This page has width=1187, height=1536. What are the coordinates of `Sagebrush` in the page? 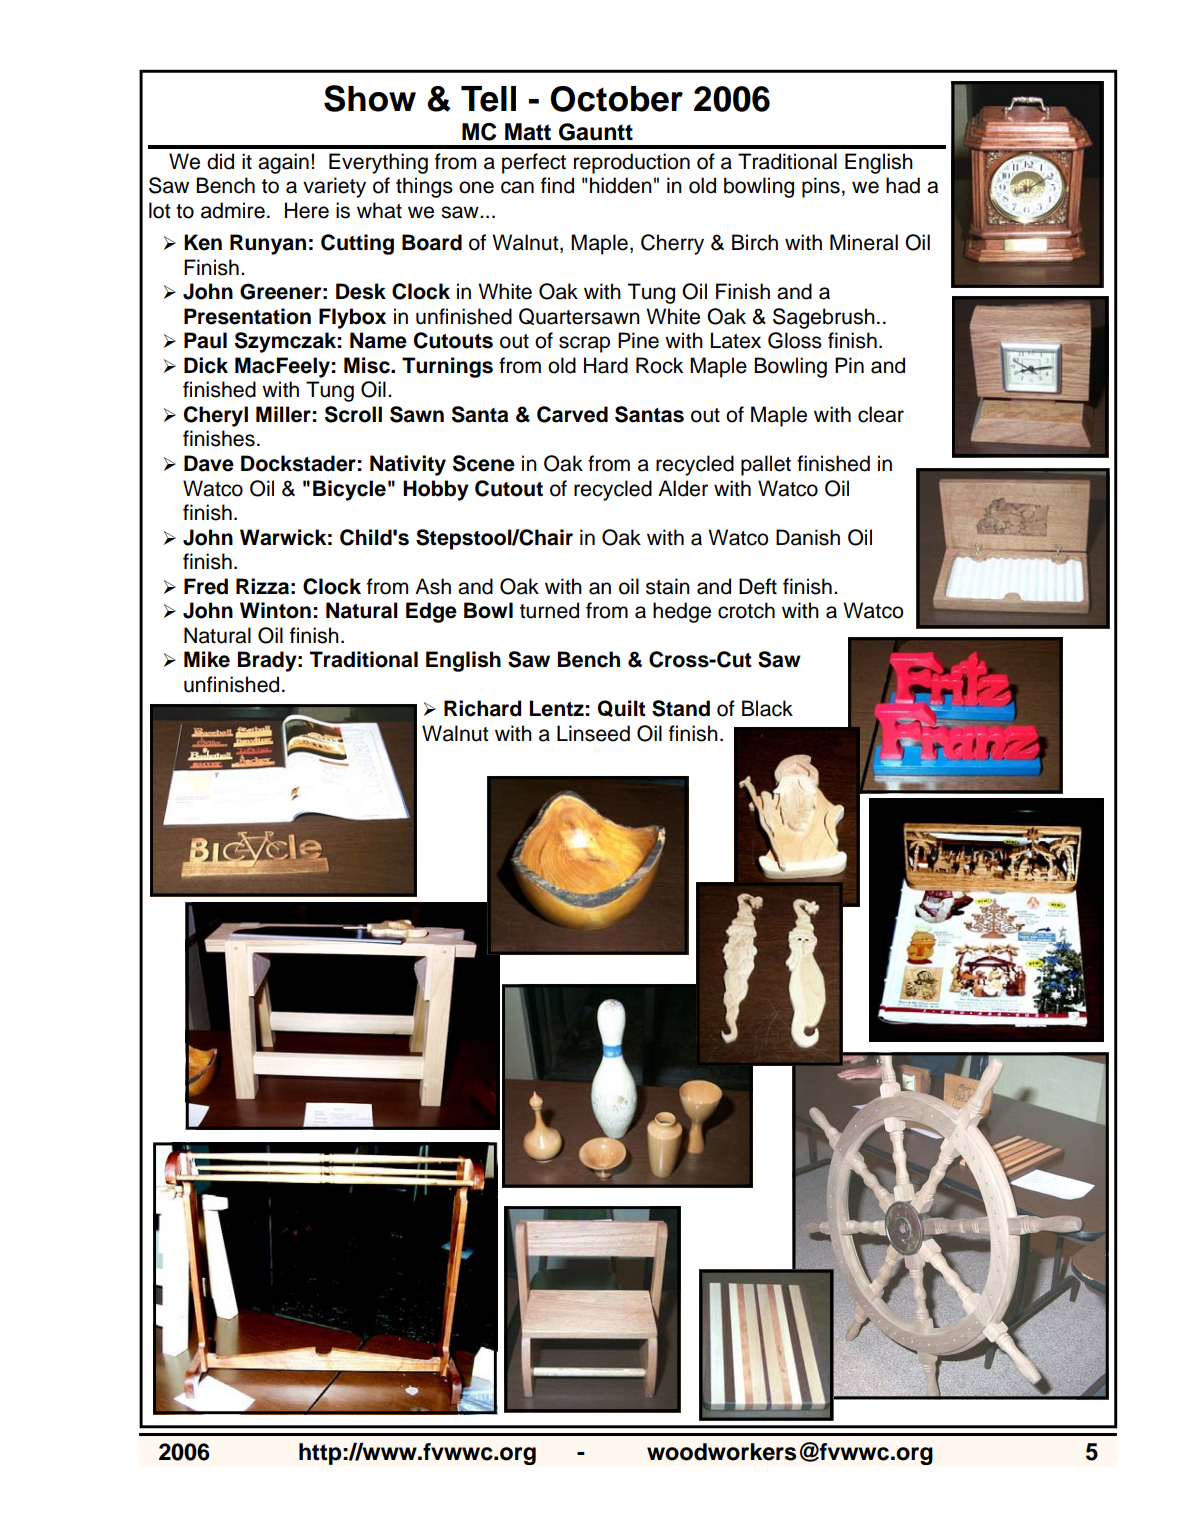 It's located at (824, 318).
